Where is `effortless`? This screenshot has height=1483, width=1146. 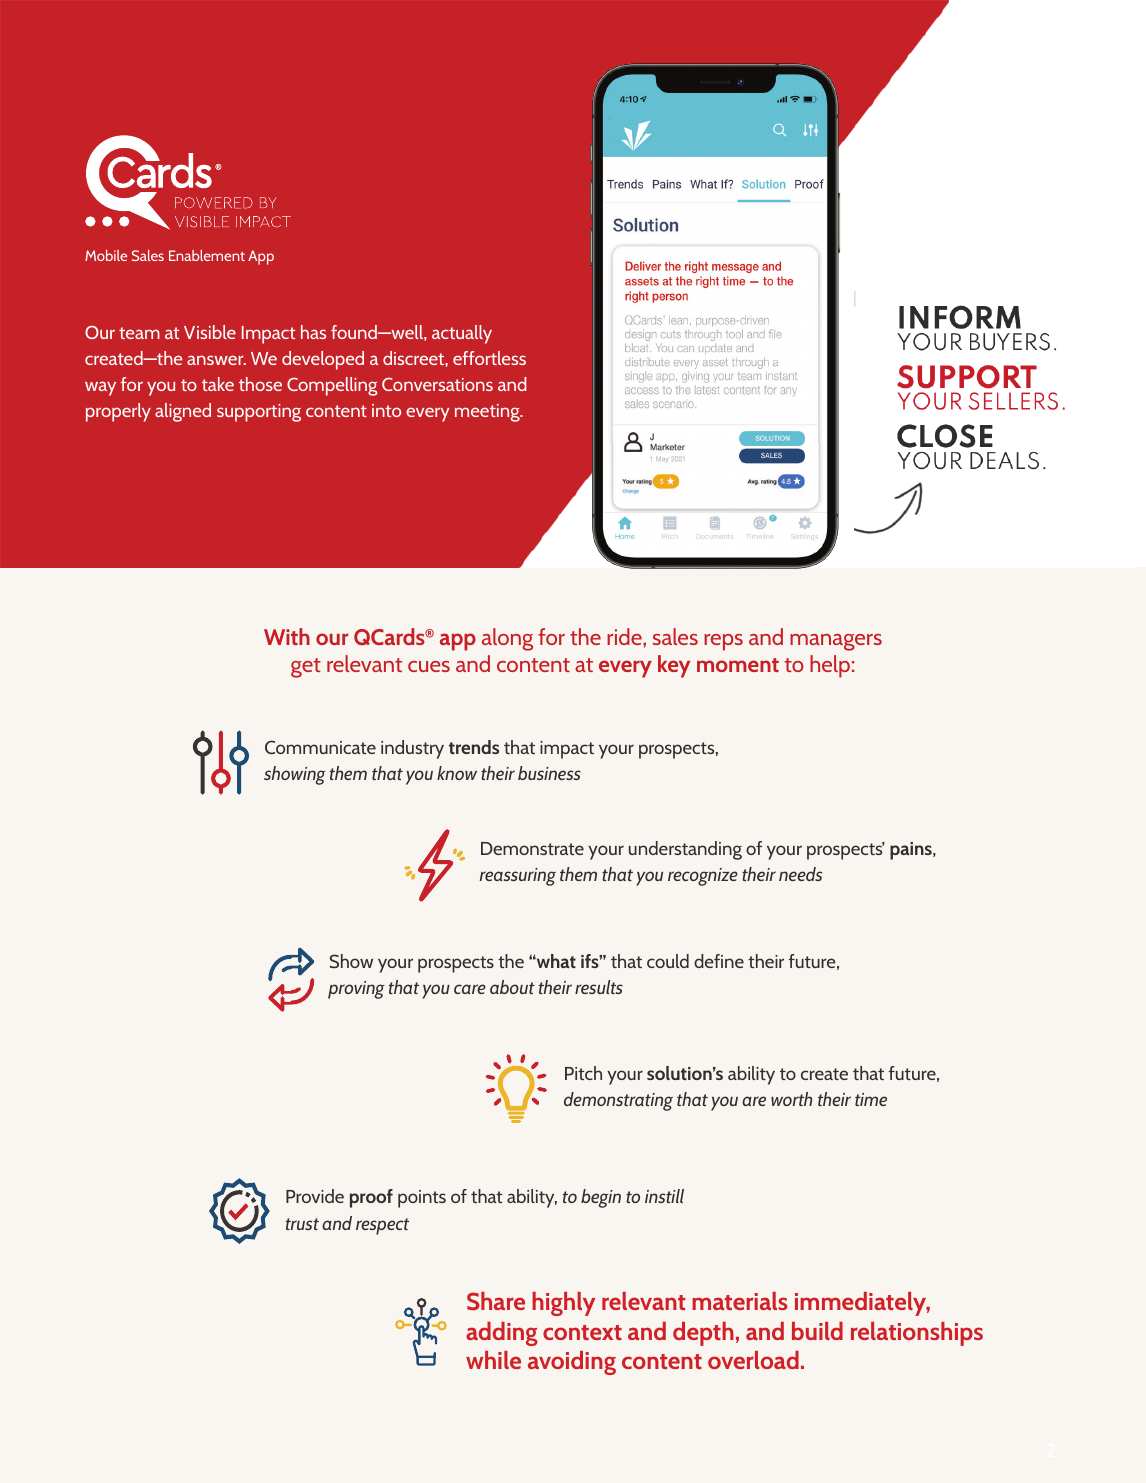 effortless is located at coordinates (489, 358).
